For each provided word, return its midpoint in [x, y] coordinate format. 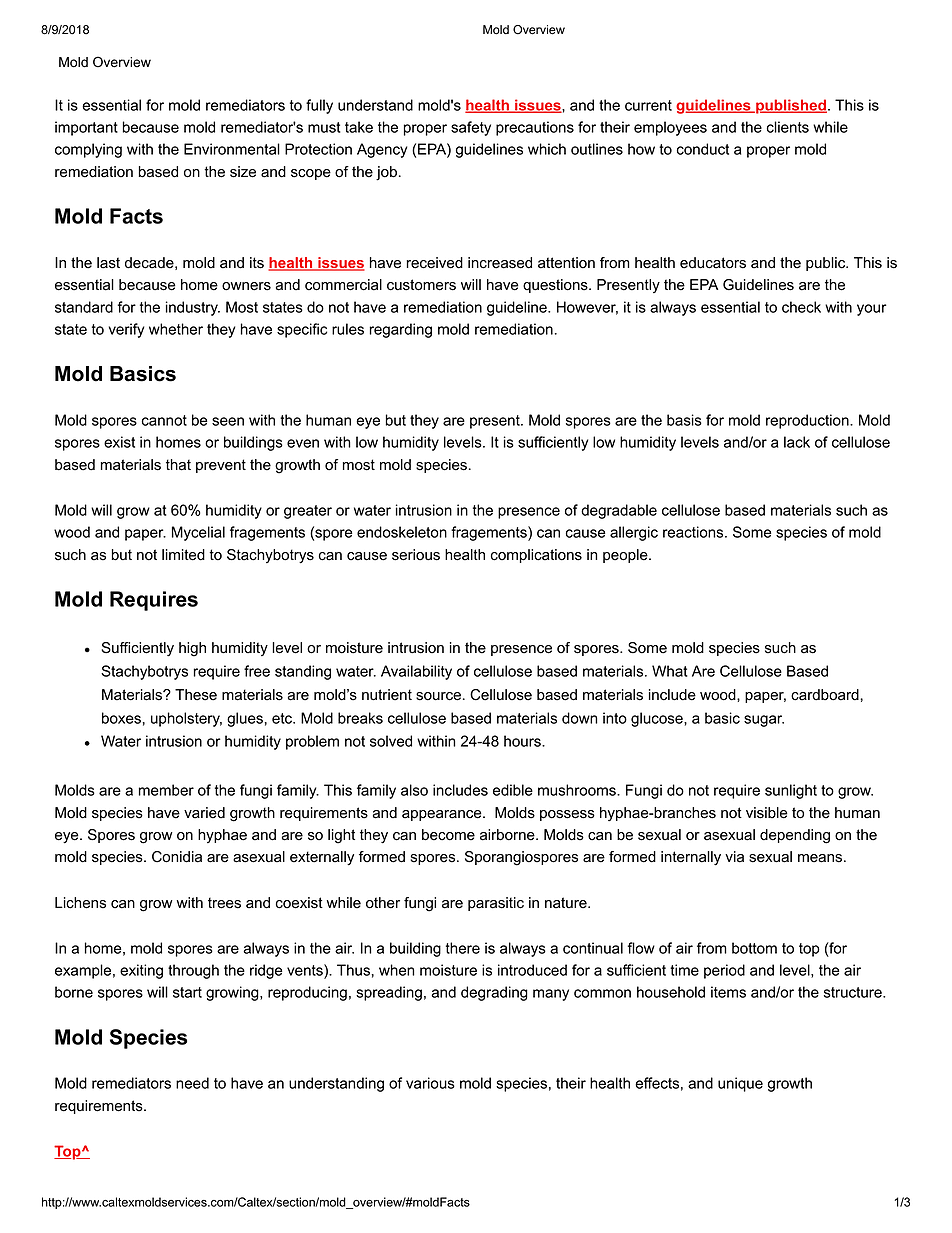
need [192, 1083]
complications [536, 556]
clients [788, 127]
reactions [693, 532]
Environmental [232, 149]
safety [471, 128]
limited [183, 555]
